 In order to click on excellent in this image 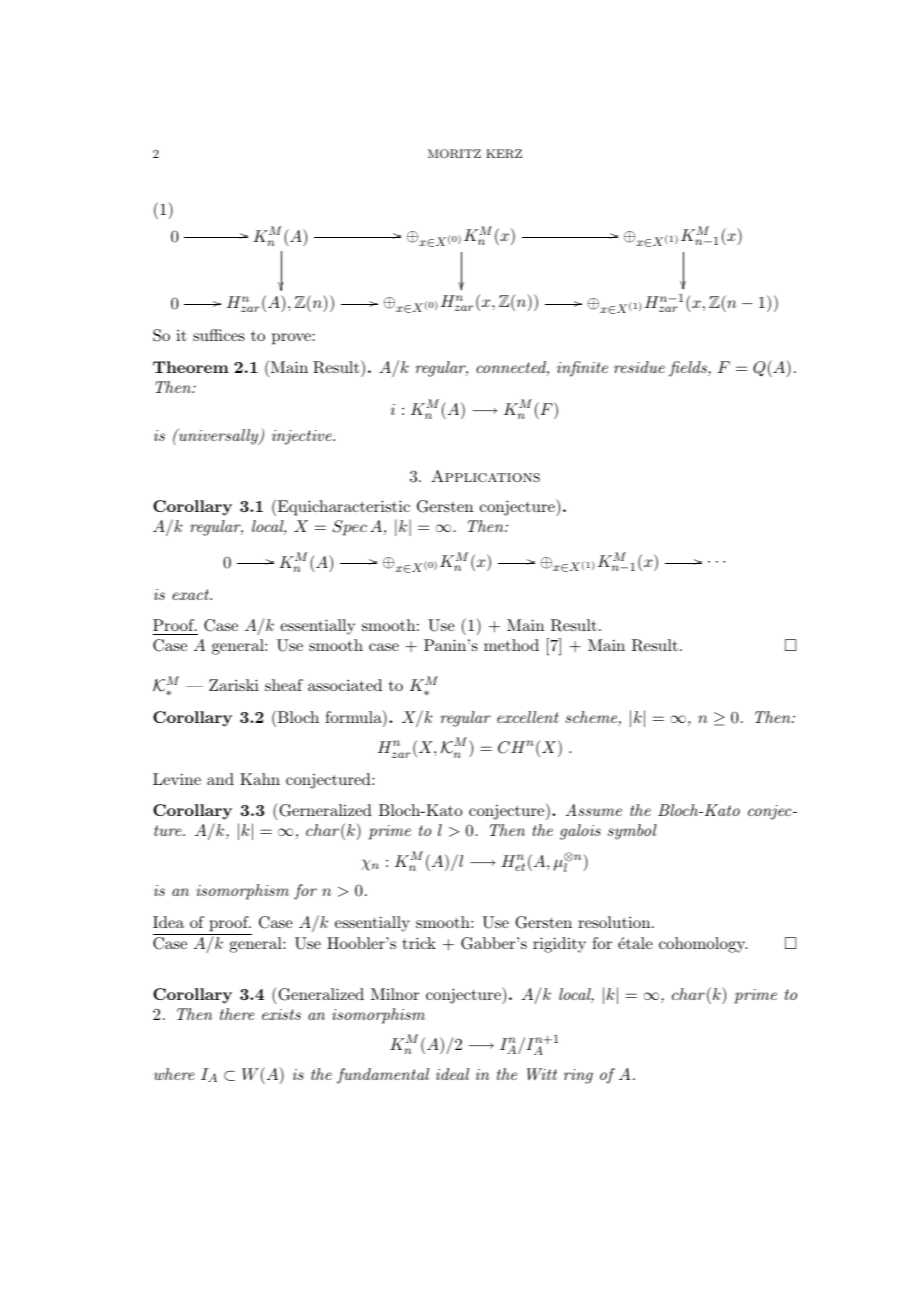, I will do `click(528, 717)`.
